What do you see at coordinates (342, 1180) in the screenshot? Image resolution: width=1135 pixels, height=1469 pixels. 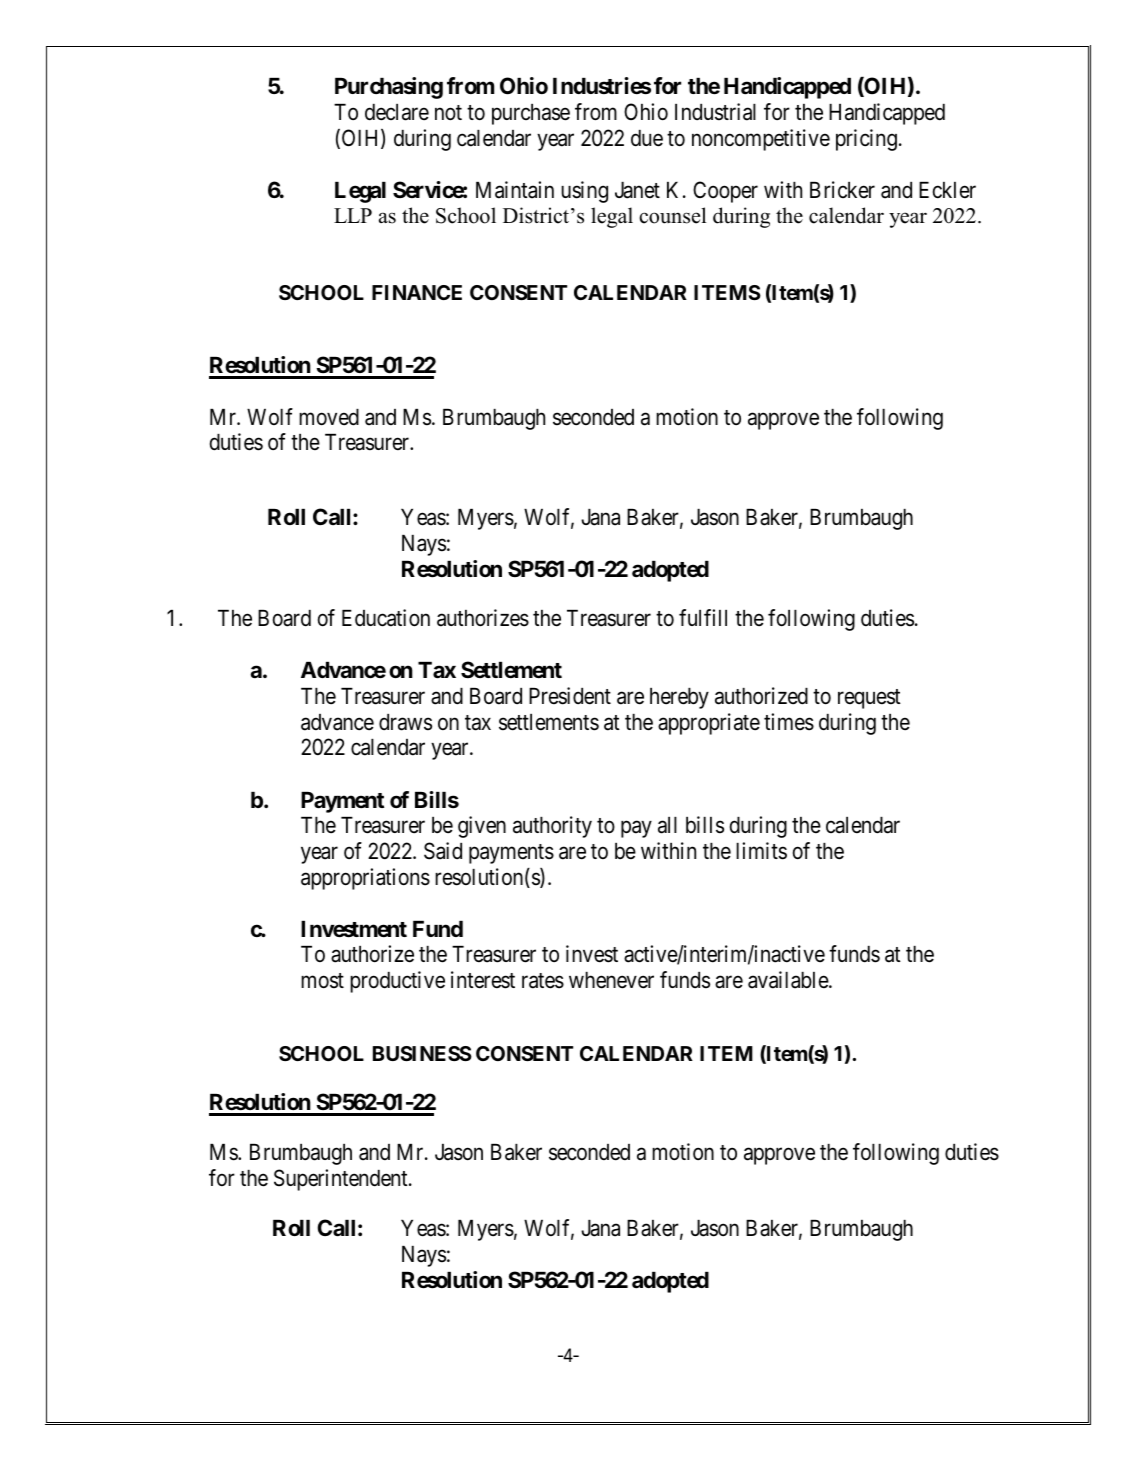 I see `Superintendent` at bounding box center [342, 1180].
